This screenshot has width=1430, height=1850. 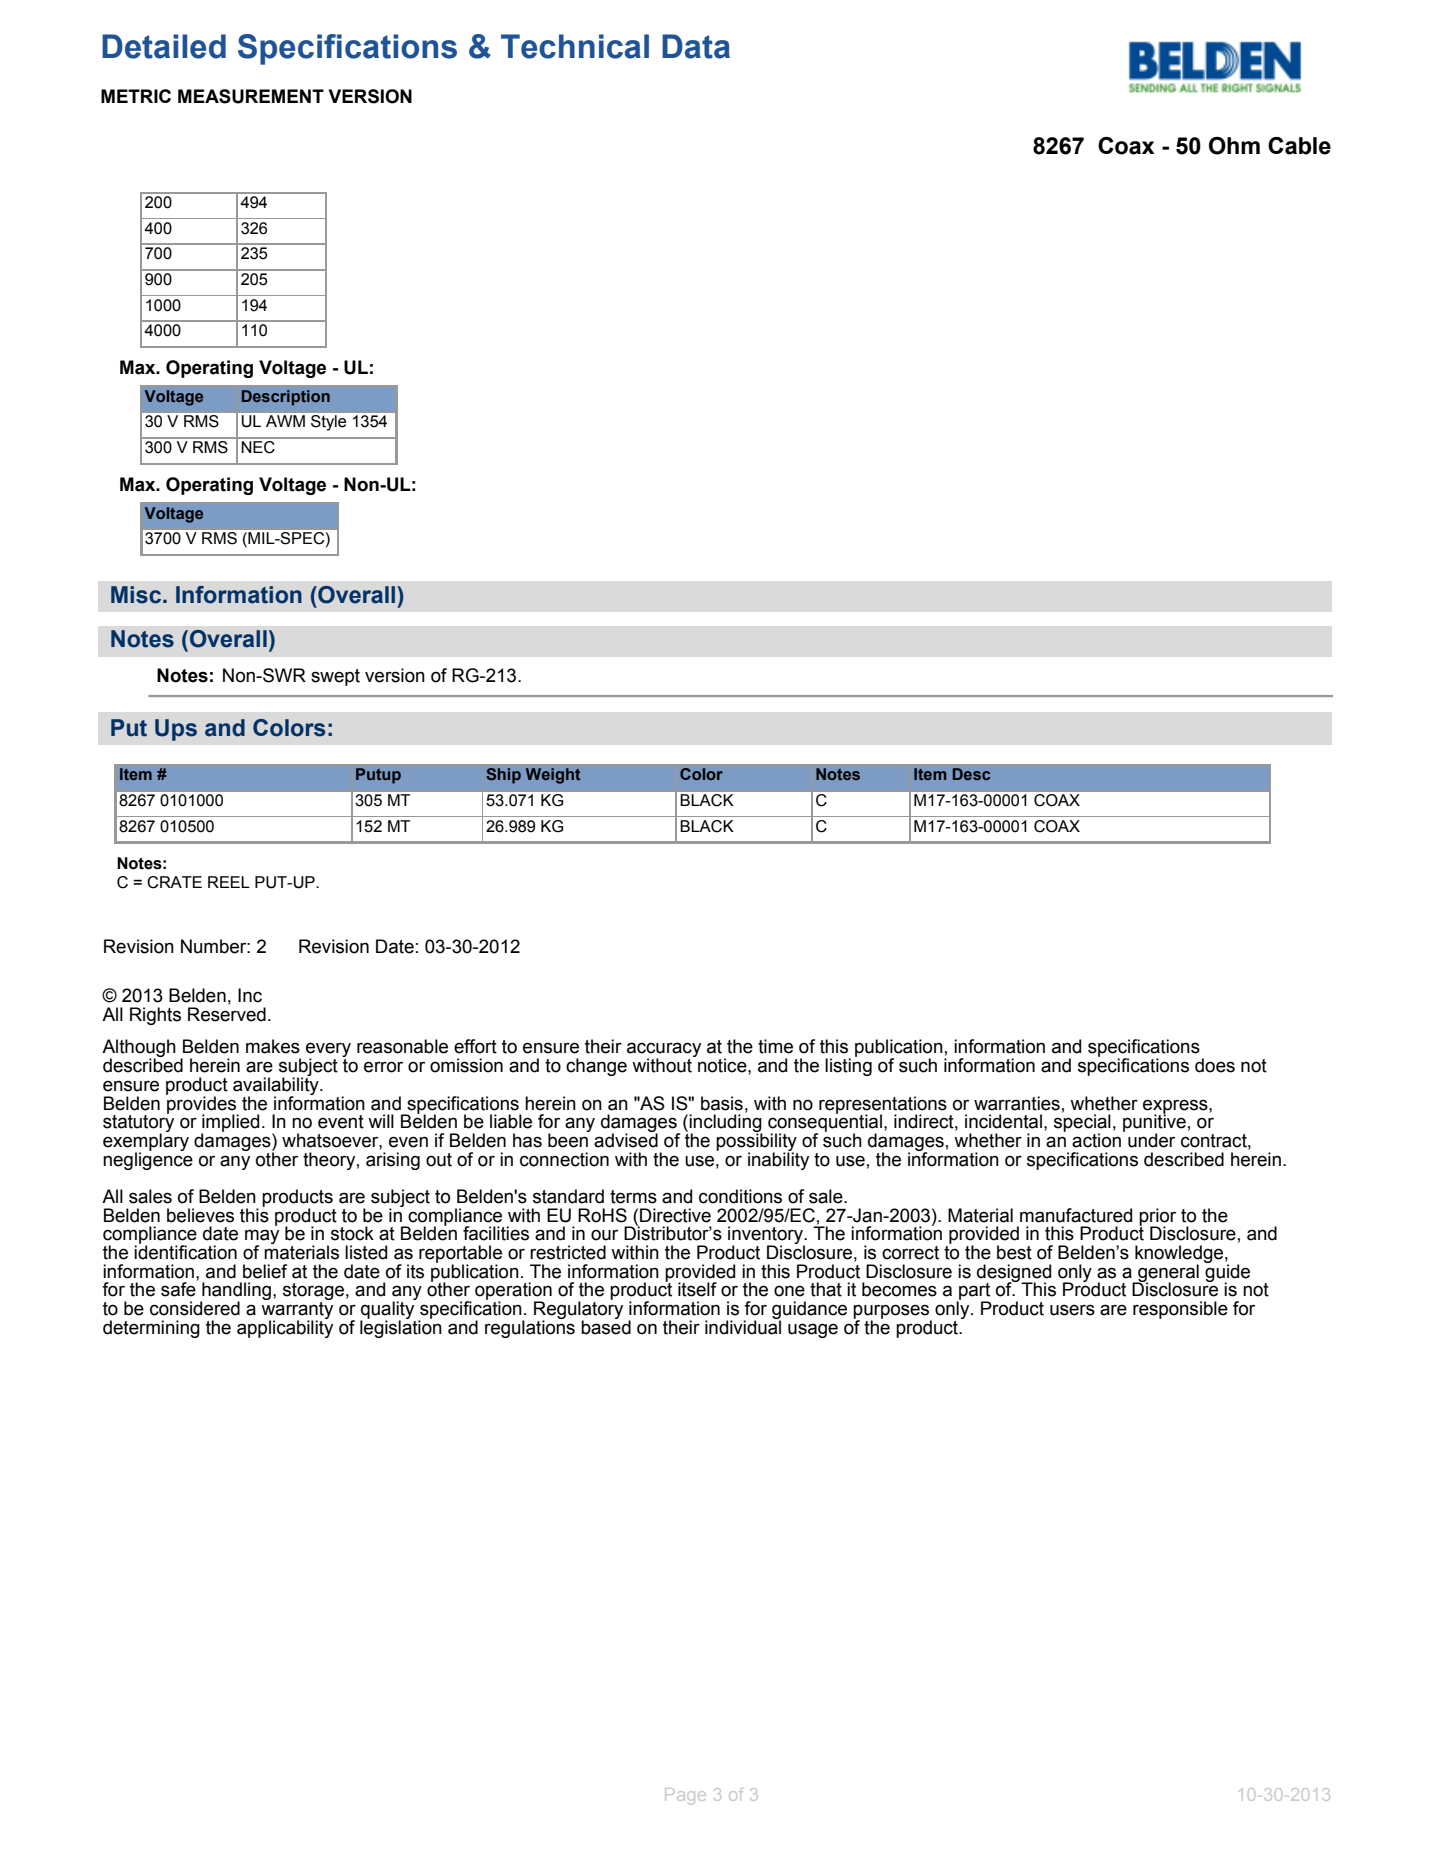 I want to click on Data, so click(x=696, y=46).
